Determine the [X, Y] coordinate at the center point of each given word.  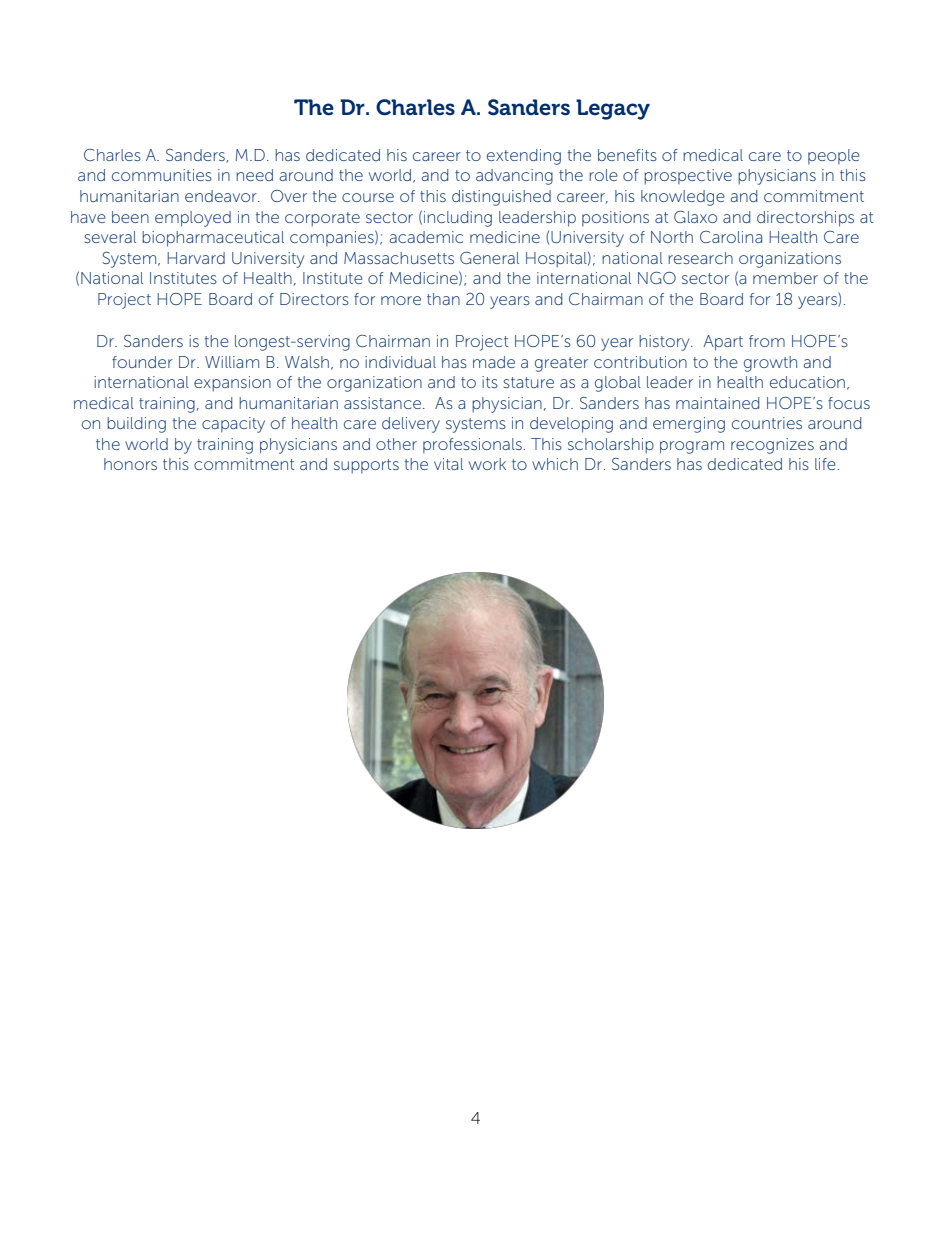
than [443, 299]
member [785, 278]
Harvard [196, 258]
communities [162, 175]
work [487, 464]
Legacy [613, 109]
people [834, 156]
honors [130, 464]
